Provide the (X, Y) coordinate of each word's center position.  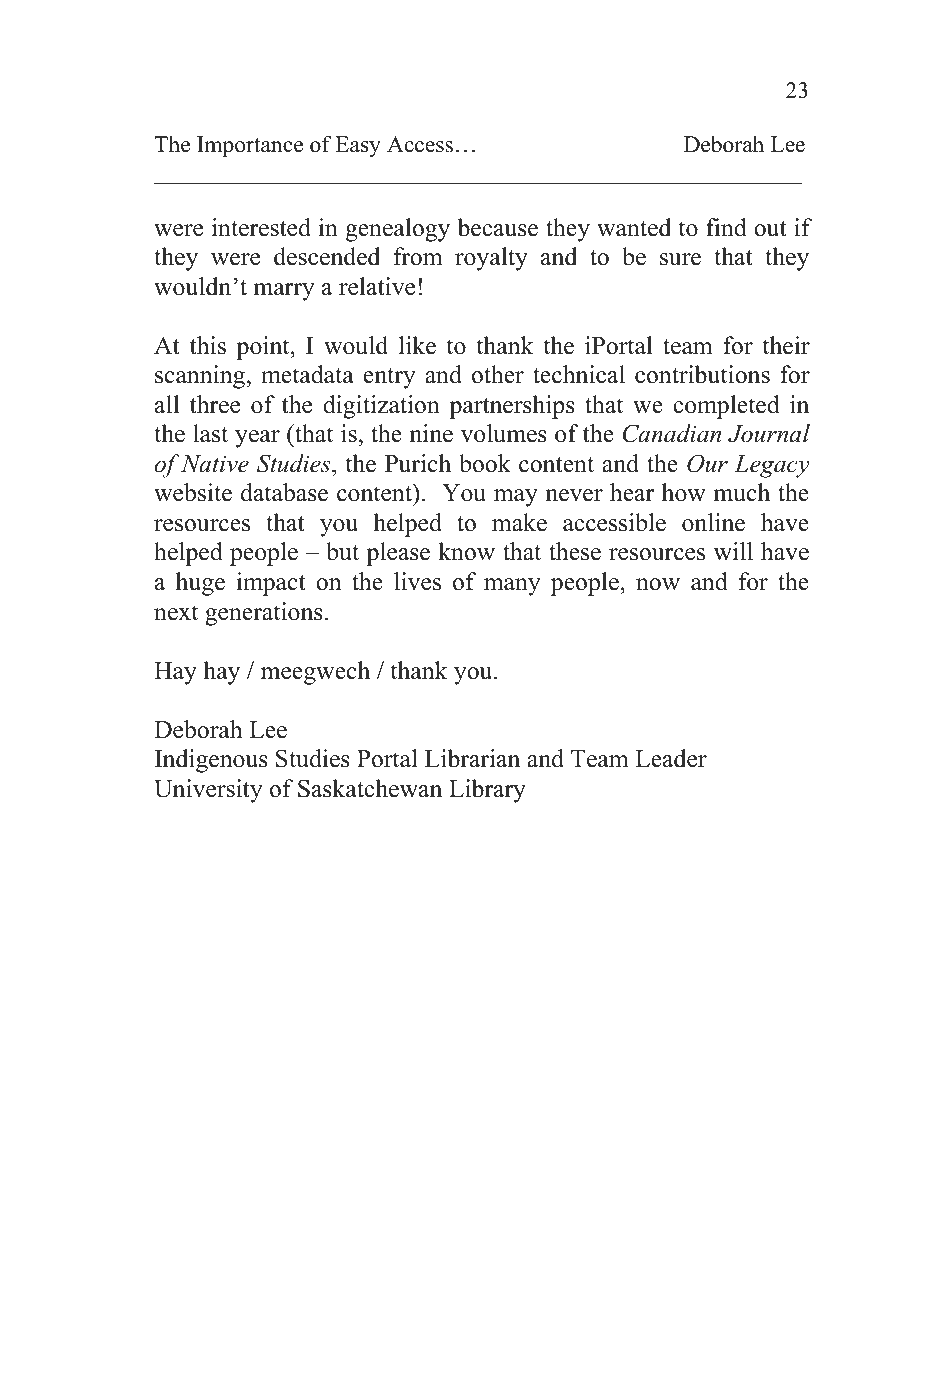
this (208, 345)
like (417, 345)
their (786, 345)
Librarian (472, 758)
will (733, 551)
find (726, 227)
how (684, 492)
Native (215, 464)
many (512, 587)
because (497, 227)
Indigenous (211, 761)
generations (264, 614)
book (485, 463)
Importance (250, 146)
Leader (671, 758)
